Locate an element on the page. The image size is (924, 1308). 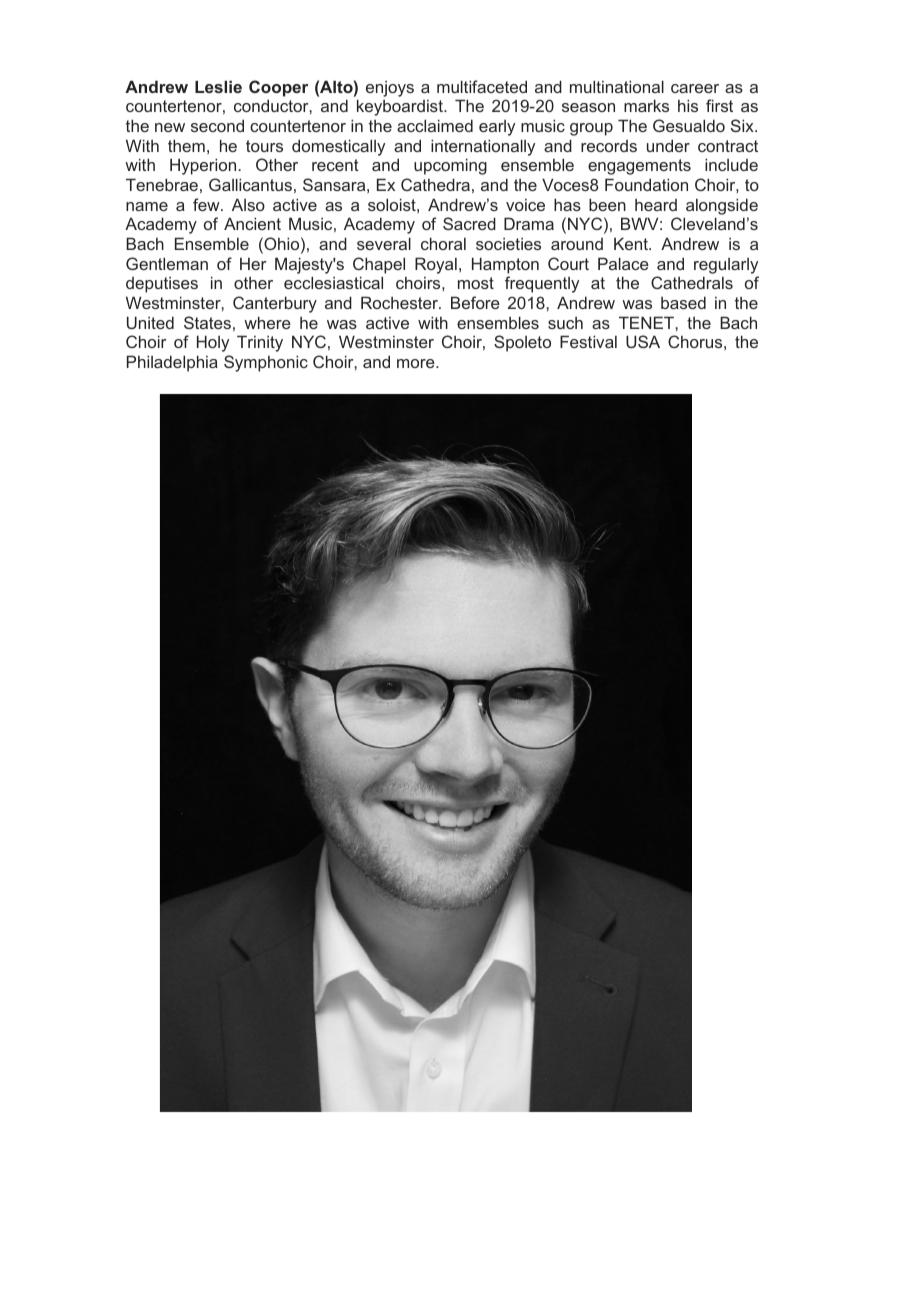
Hyperion is located at coordinates (203, 166).
